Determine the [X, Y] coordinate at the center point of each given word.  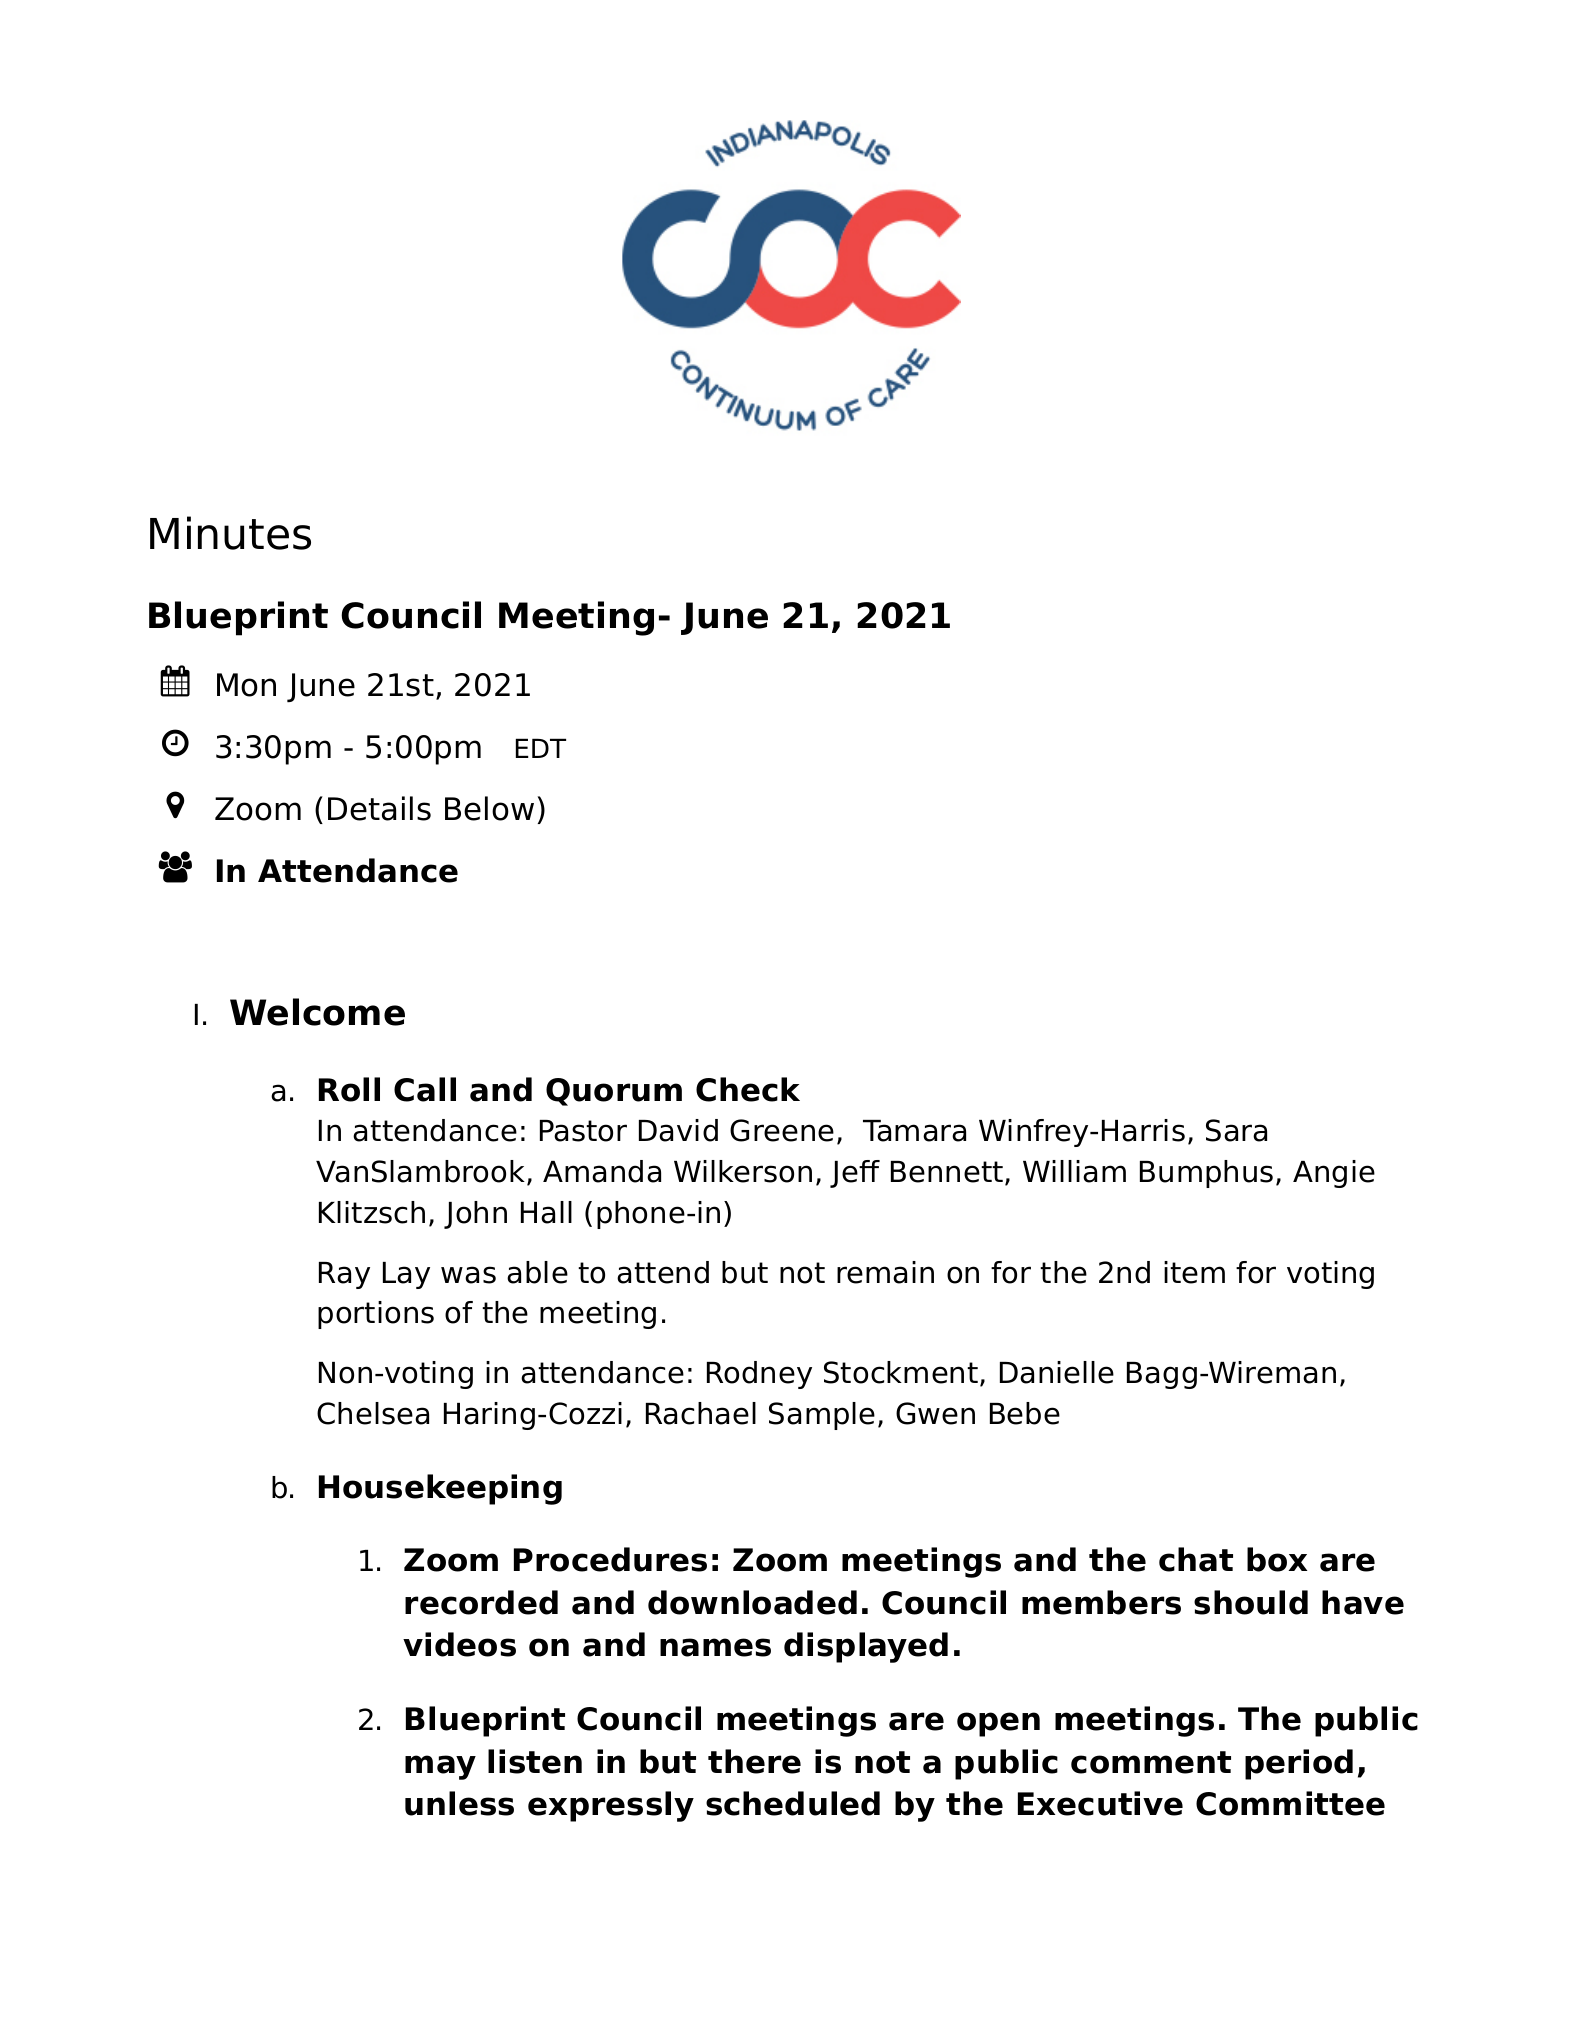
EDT [541, 748]
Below [489, 808]
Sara [1236, 1130]
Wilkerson [743, 1171]
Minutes [230, 533]
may [440, 1767]
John [475, 1215]
